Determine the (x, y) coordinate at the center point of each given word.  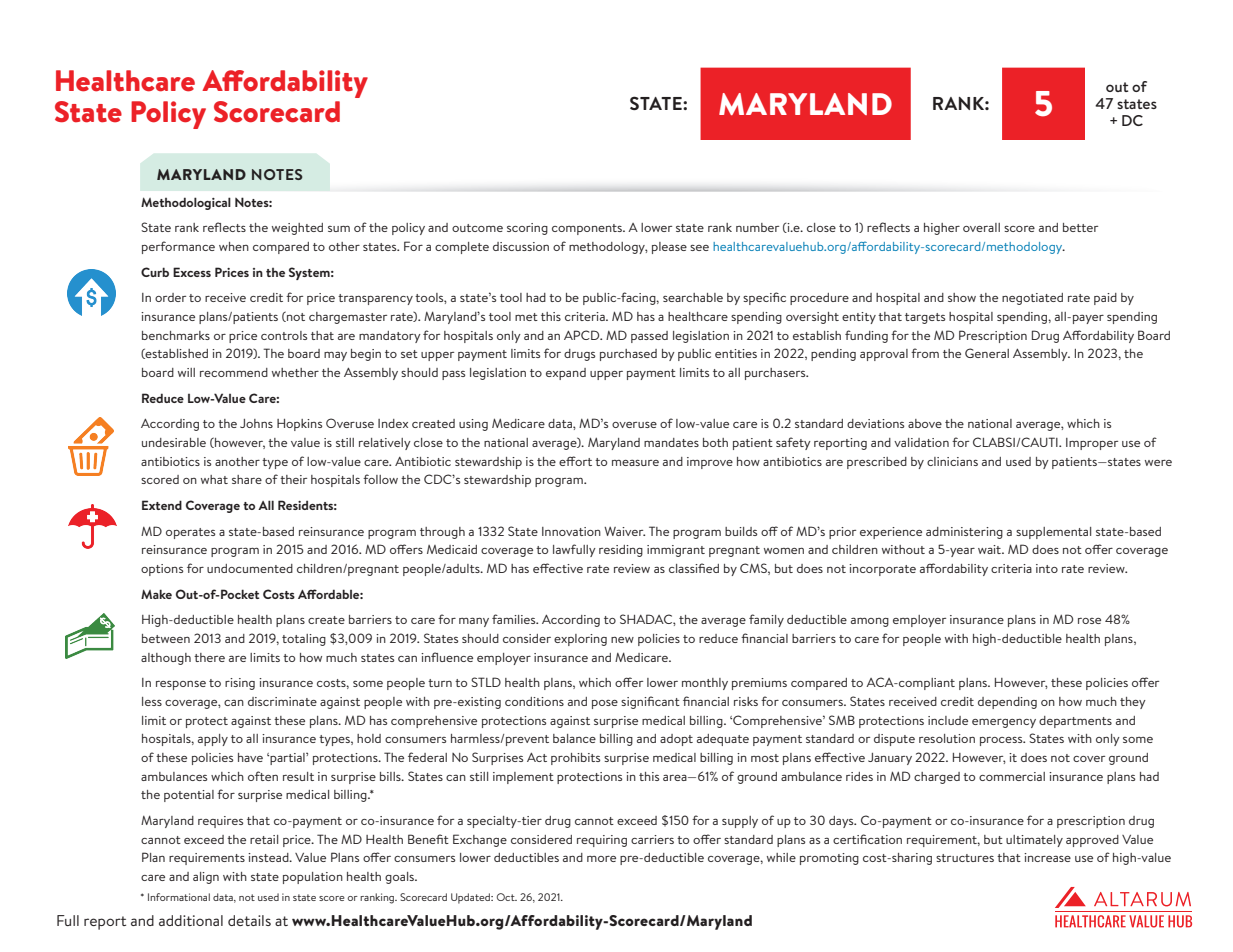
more (601, 859)
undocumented (250, 568)
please (669, 248)
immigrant (676, 551)
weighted (297, 229)
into (1047, 568)
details (249, 920)
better (1080, 227)
